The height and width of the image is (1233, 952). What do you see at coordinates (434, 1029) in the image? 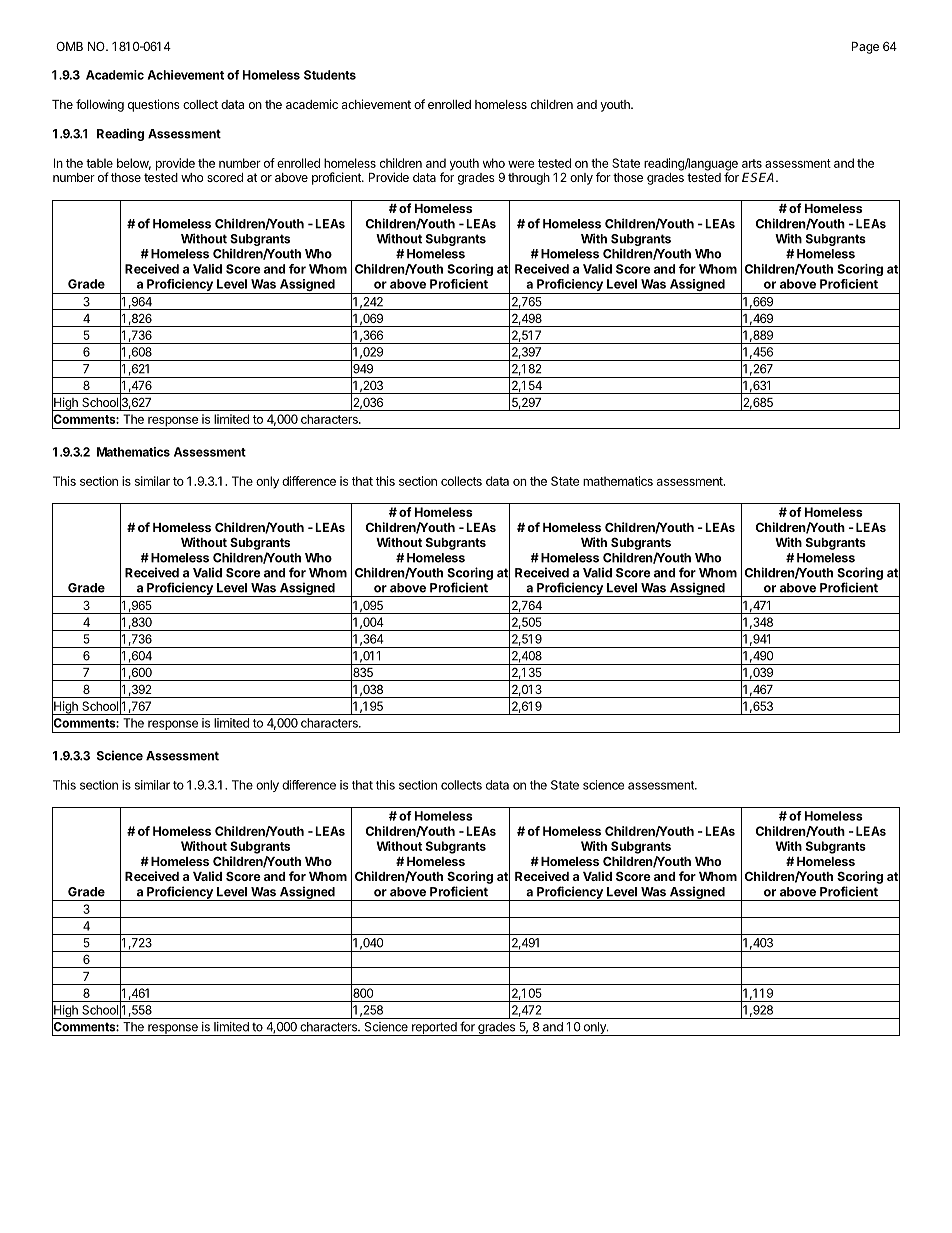
I see `reported` at bounding box center [434, 1029].
